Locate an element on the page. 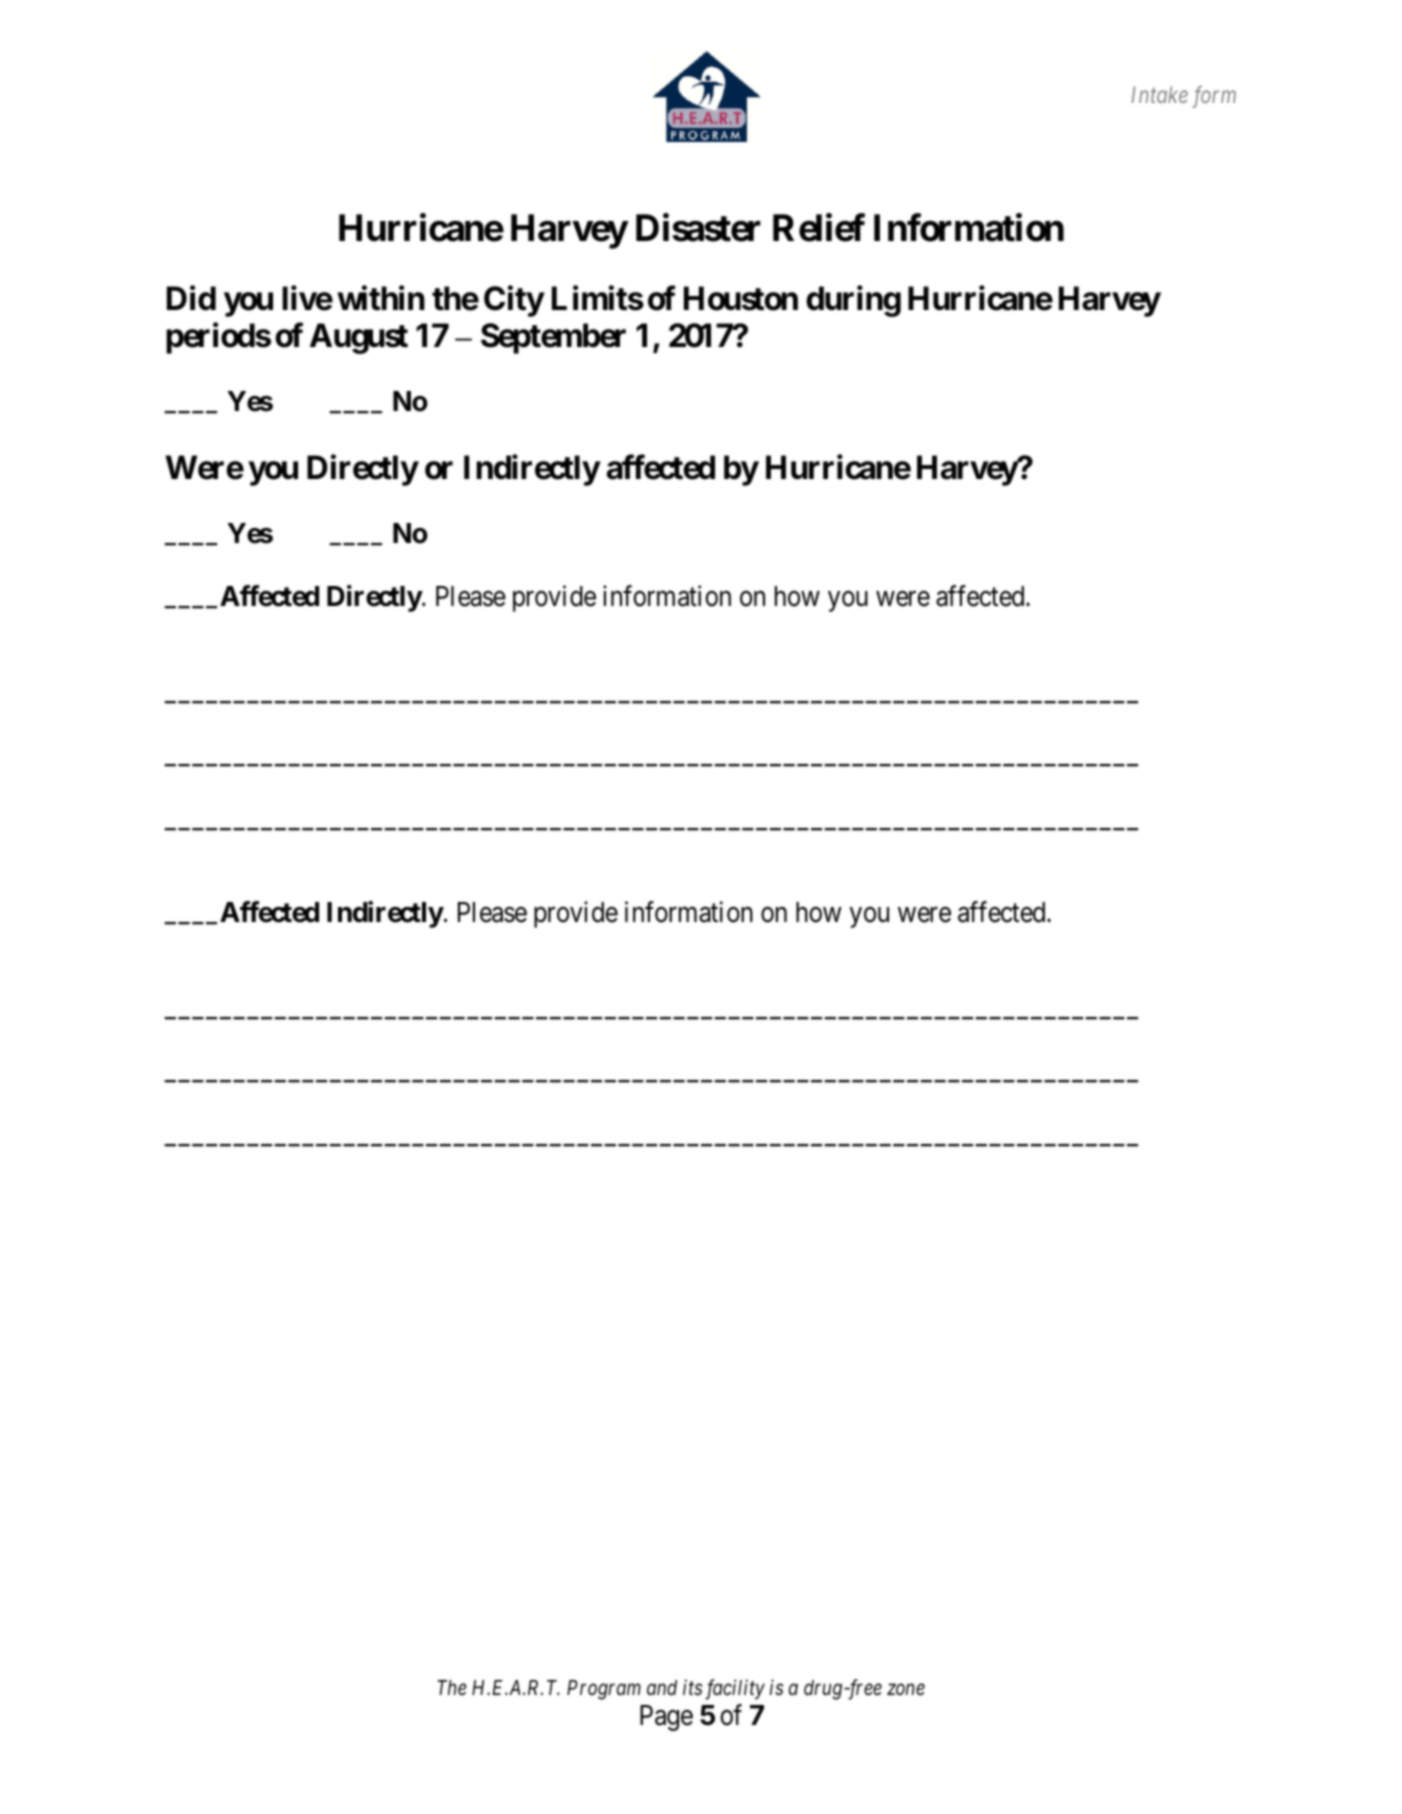 The width and height of the document is (1402, 1814). Intake is located at coordinates (1160, 94).
